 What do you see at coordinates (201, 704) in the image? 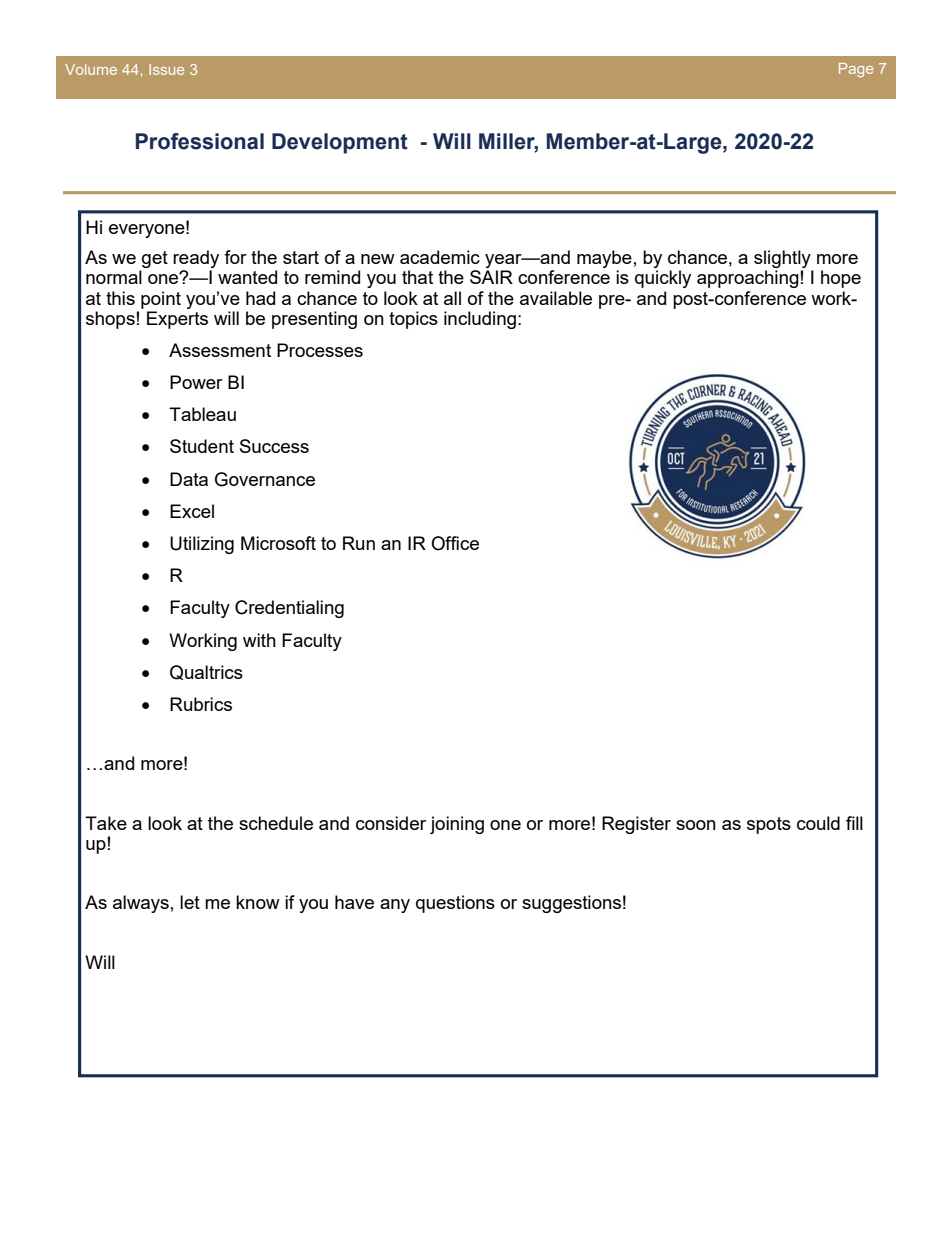
I see `Rubrics` at bounding box center [201, 704].
